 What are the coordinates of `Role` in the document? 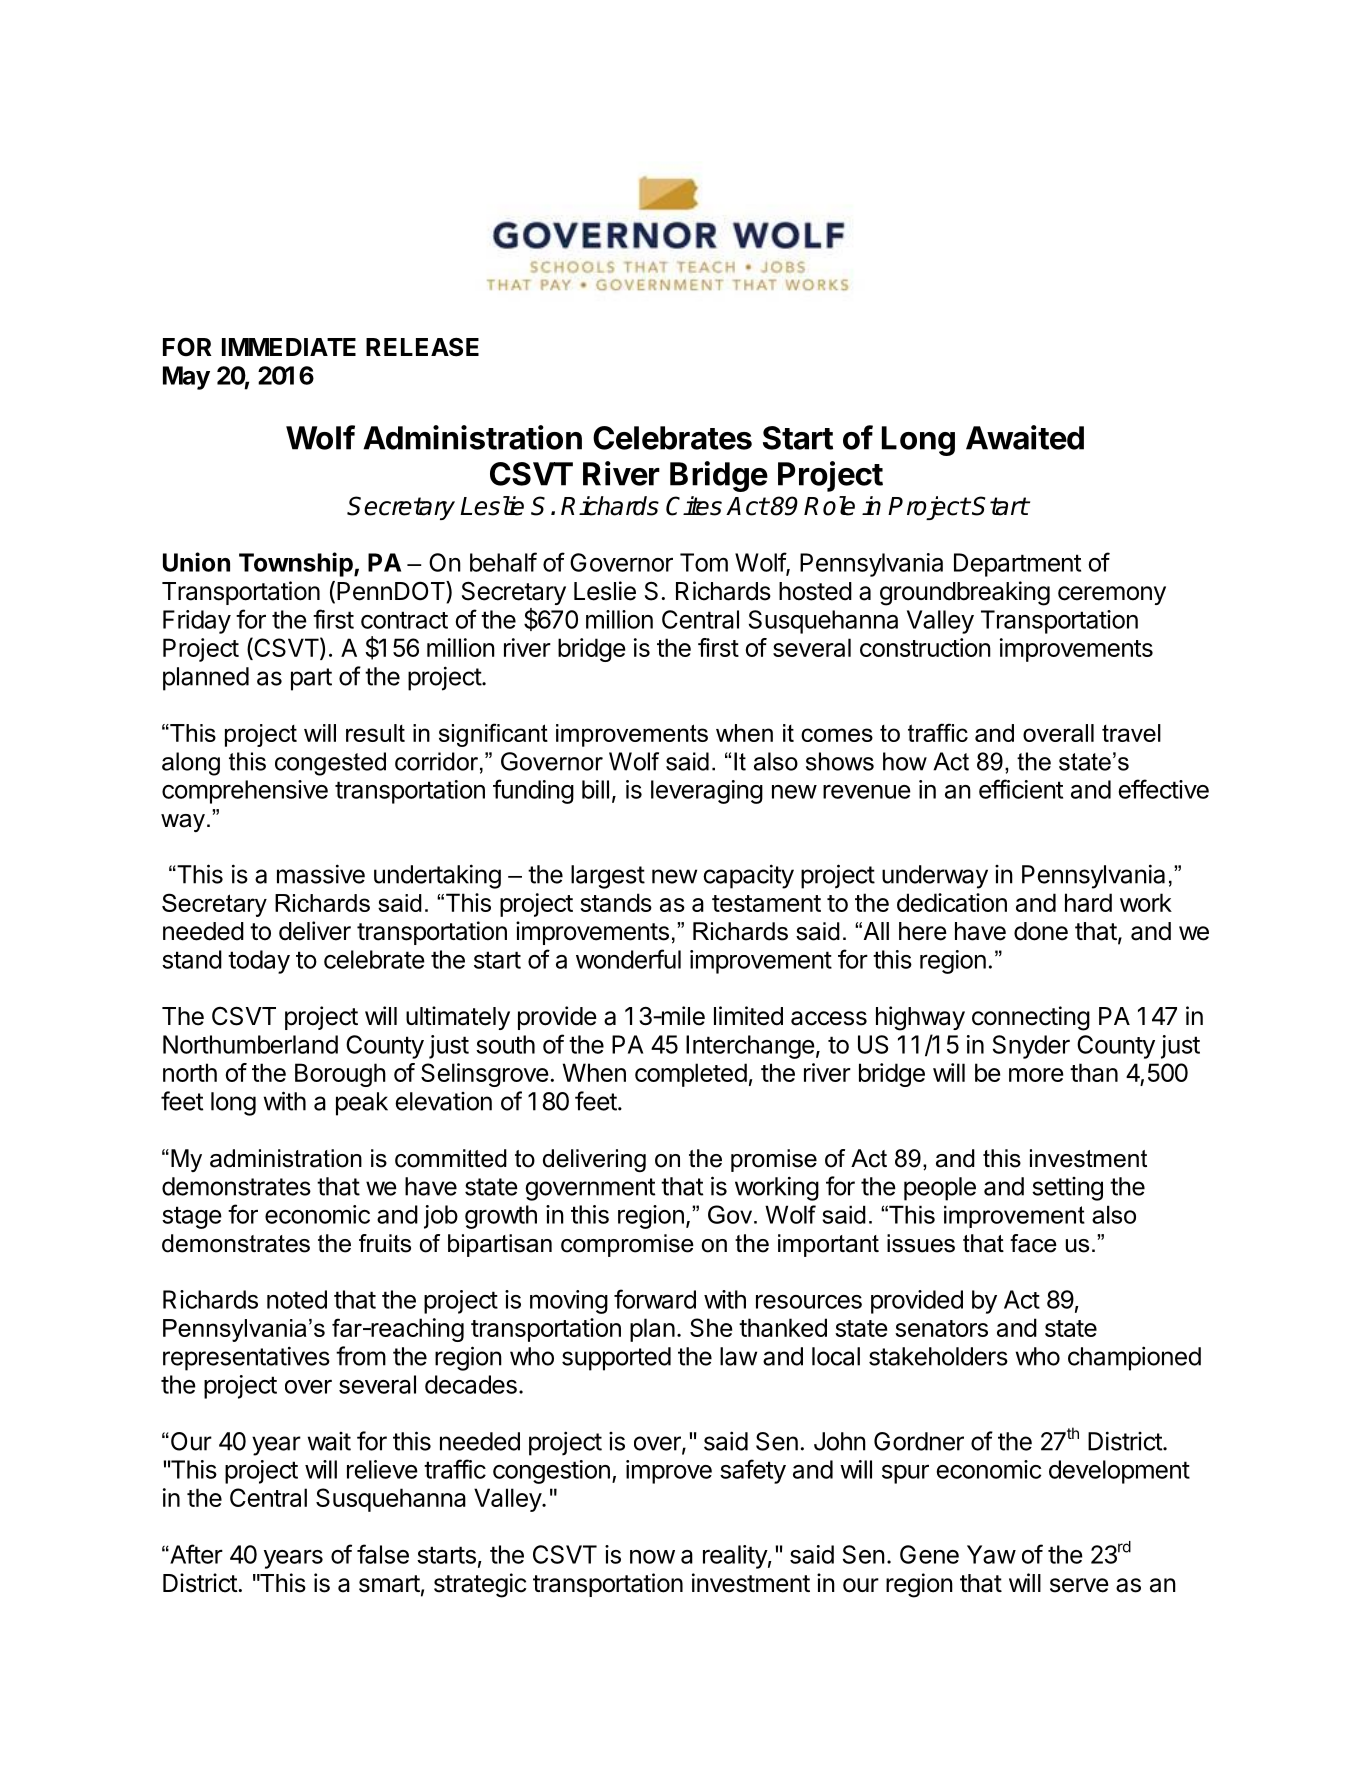 It's located at (829, 506).
